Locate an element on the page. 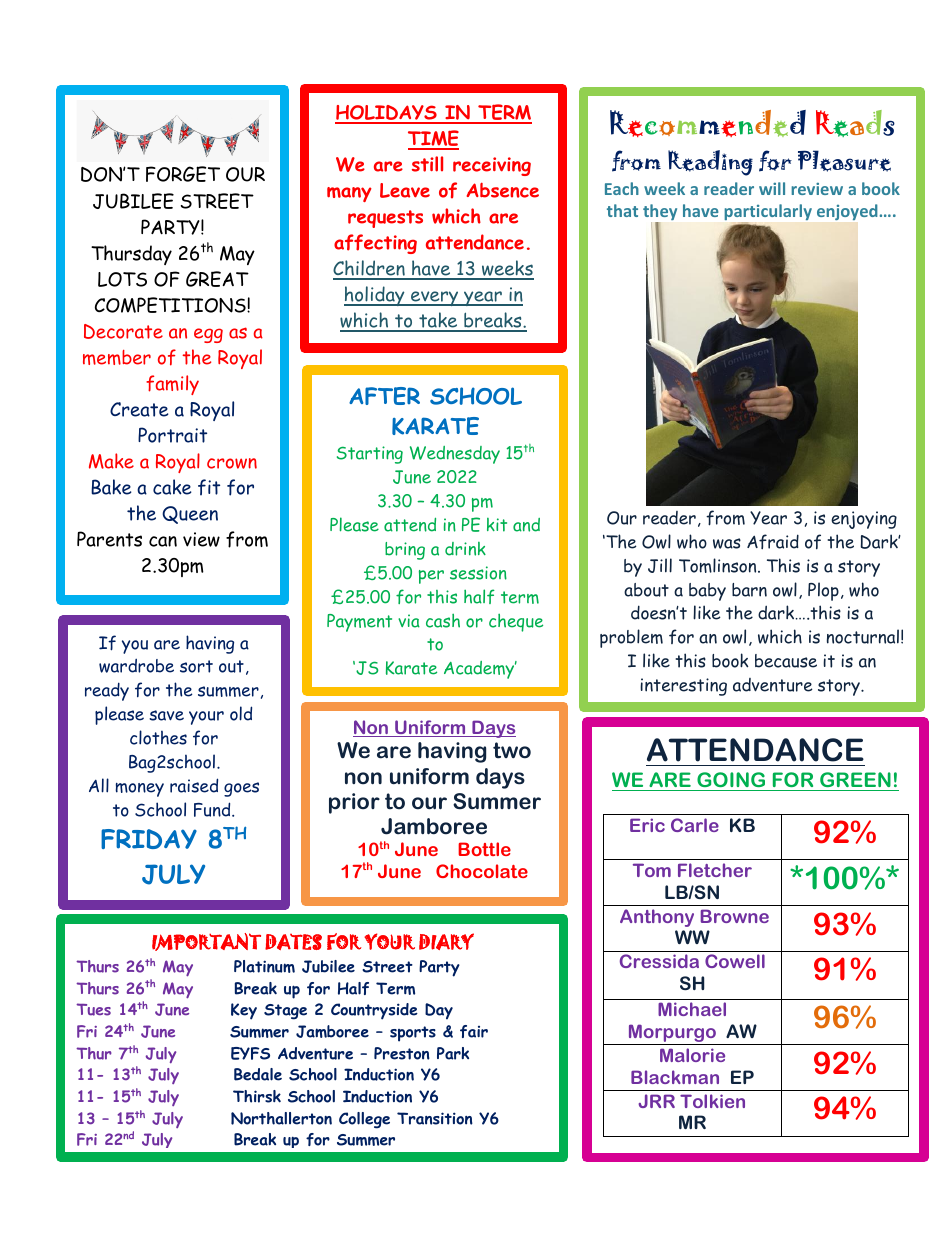 This document has height=1233, width=952. FORGET is located at coordinates (183, 174).
